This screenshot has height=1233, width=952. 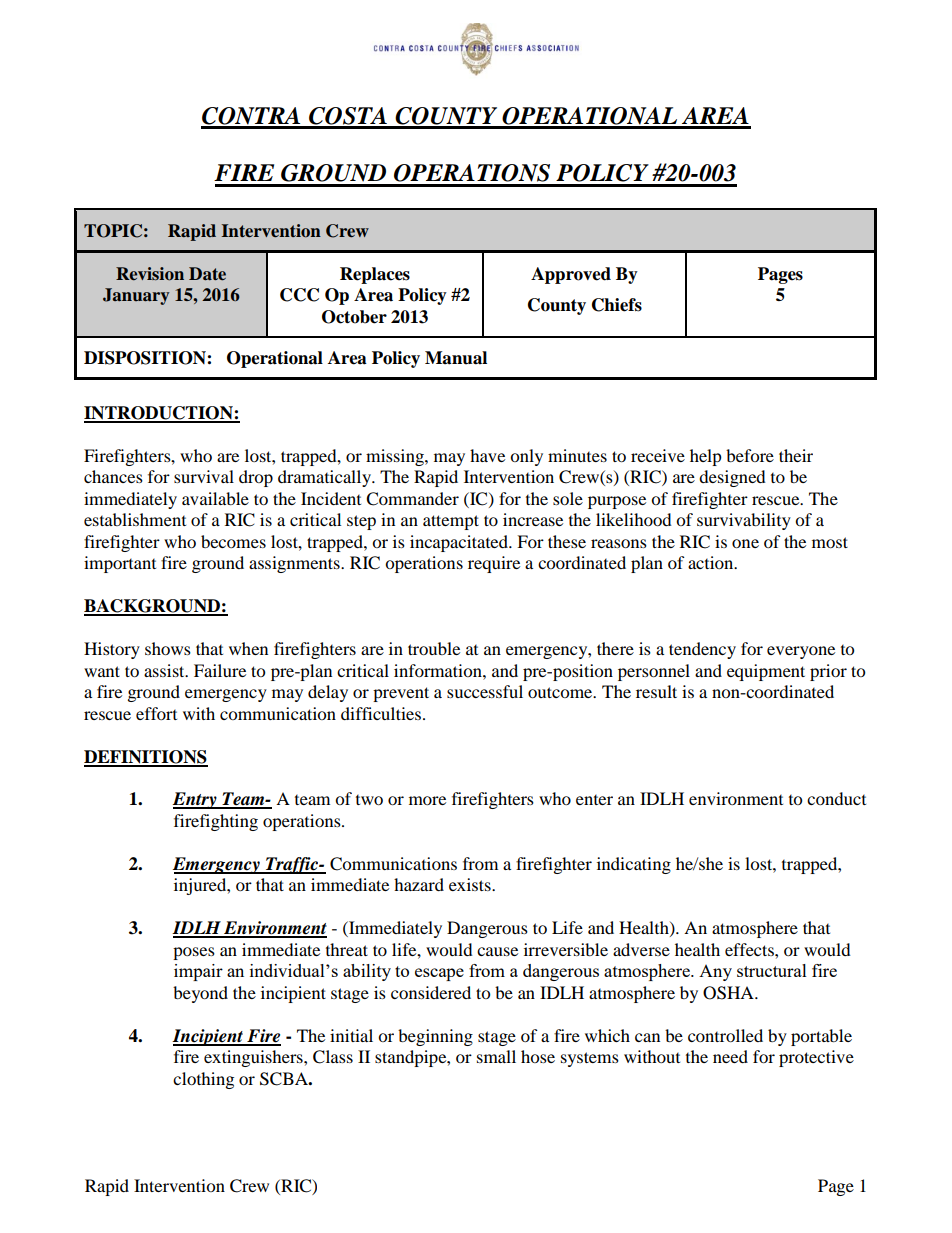 I want to click on Date, so click(x=207, y=274).
